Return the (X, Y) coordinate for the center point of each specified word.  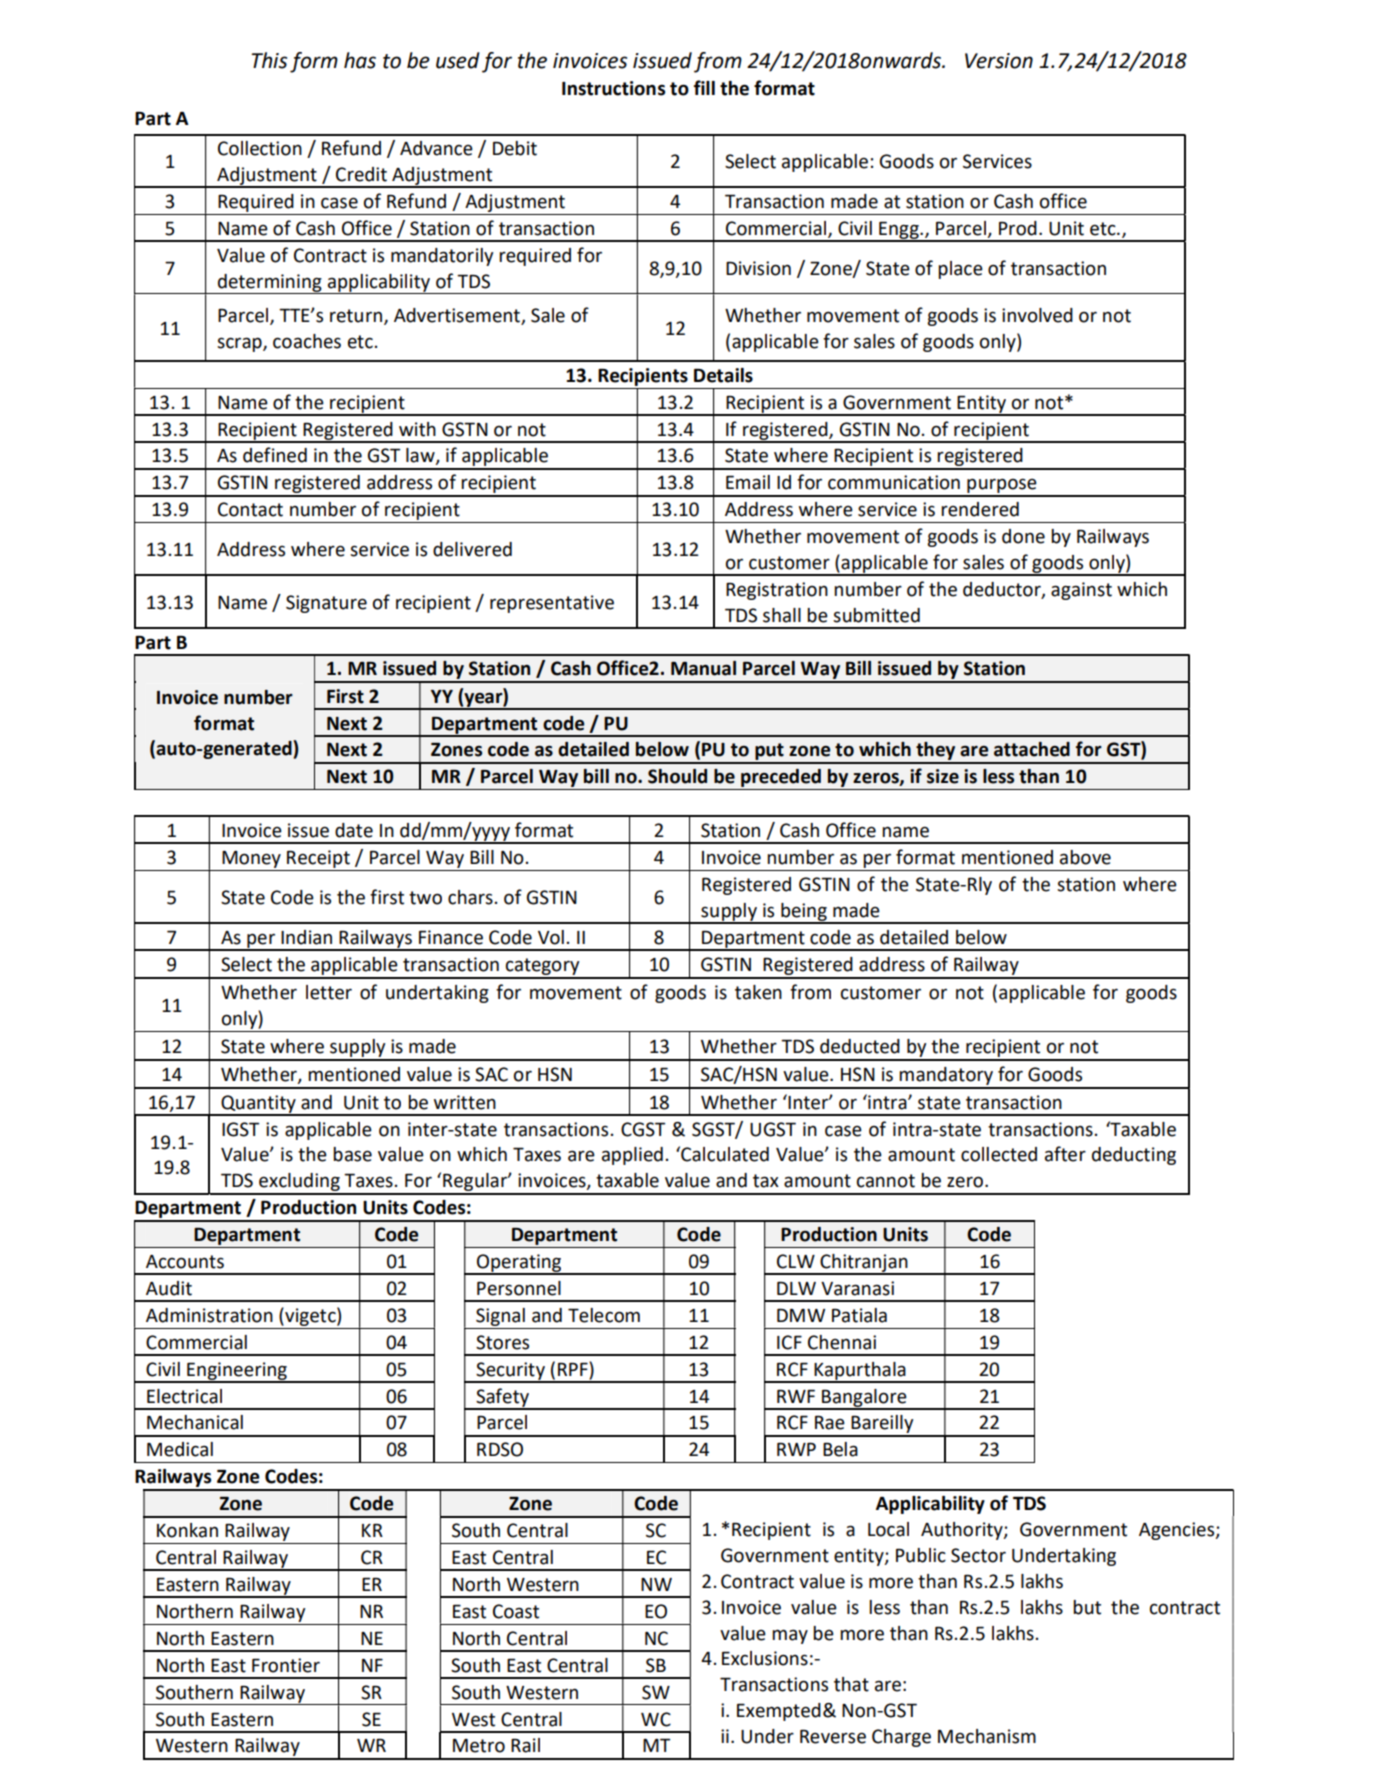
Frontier (286, 1665)
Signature (326, 604)
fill (704, 87)
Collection (260, 148)
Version (999, 61)
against (1081, 591)
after (1065, 1154)
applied (632, 1156)
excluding (299, 1183)
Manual (703, 668)
